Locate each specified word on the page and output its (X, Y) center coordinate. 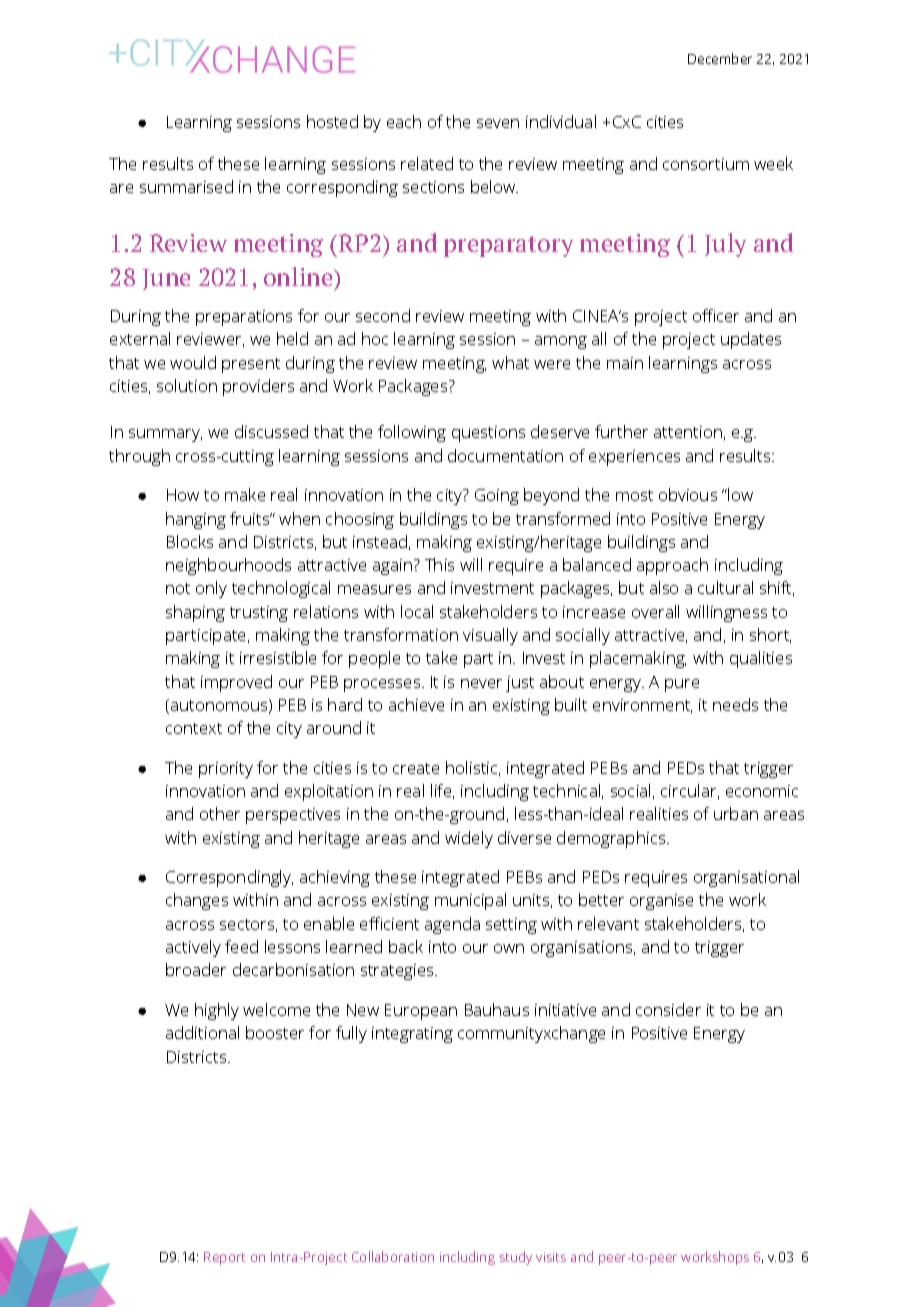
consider (668, 1009)
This (439, 564)
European (421, 1012)
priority (226, 770)
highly (217, 1011)
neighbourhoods (228, 566)
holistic (473, 768)
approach (672, 566)
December (720, 58)
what (510, 362)
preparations (244, 318)
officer (716, 315)
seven (498, 123)
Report (224, 1258)
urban (736, 813)
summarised (186, 186)
